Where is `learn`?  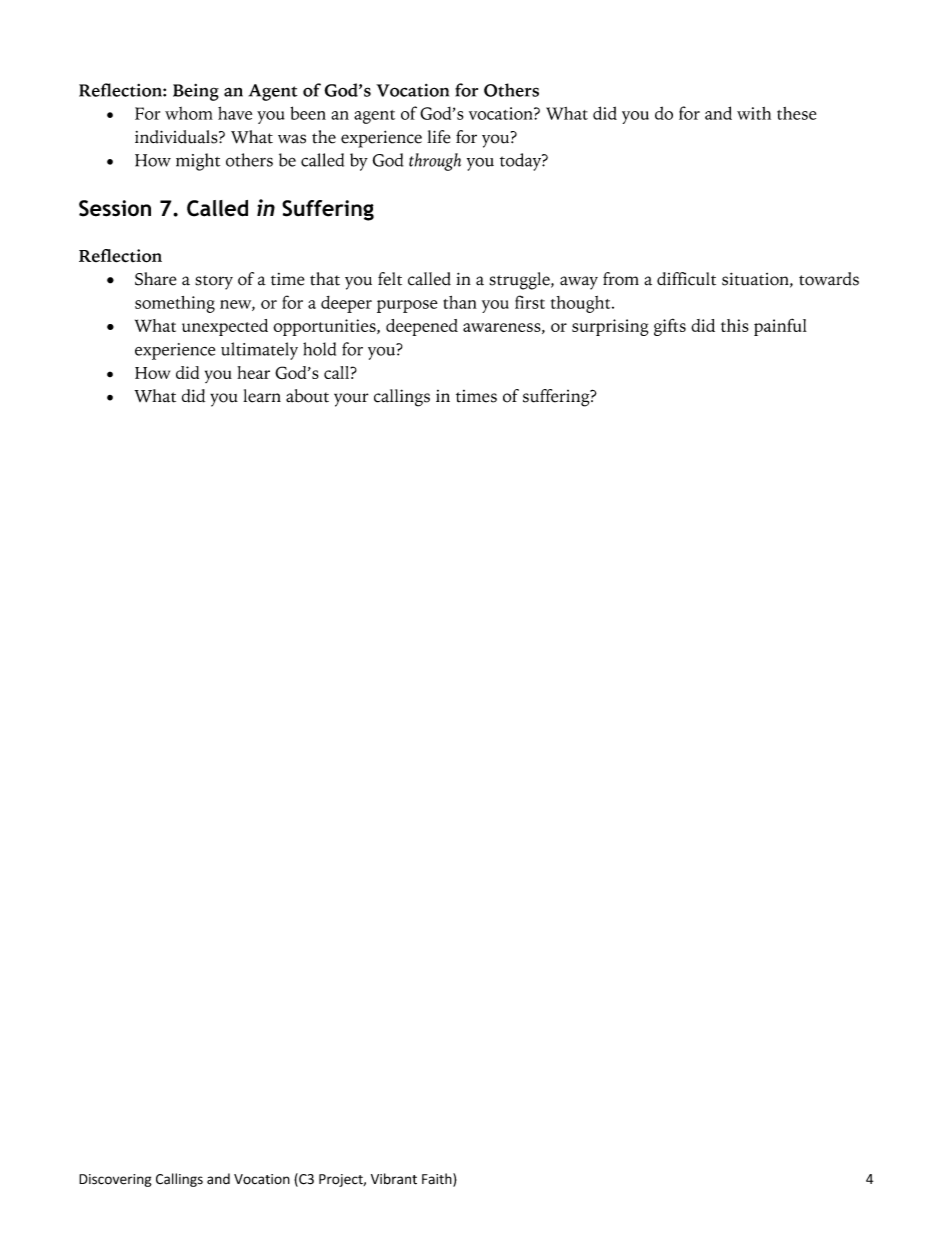 learn is located at coordinates (262, 396).
